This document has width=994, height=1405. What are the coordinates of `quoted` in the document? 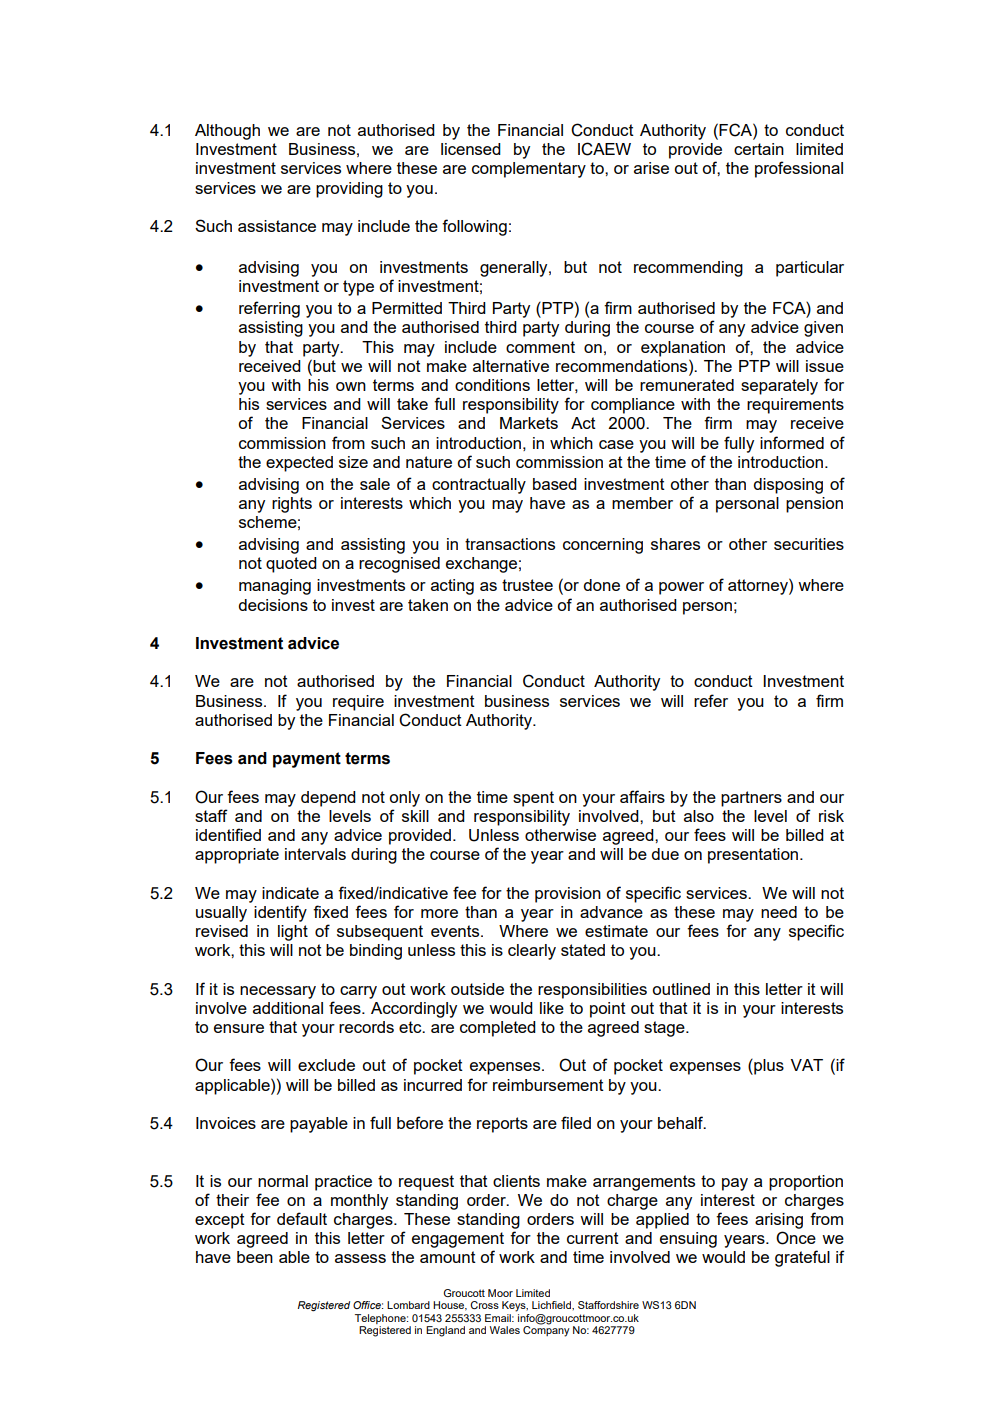 It's located at (291, 565).
